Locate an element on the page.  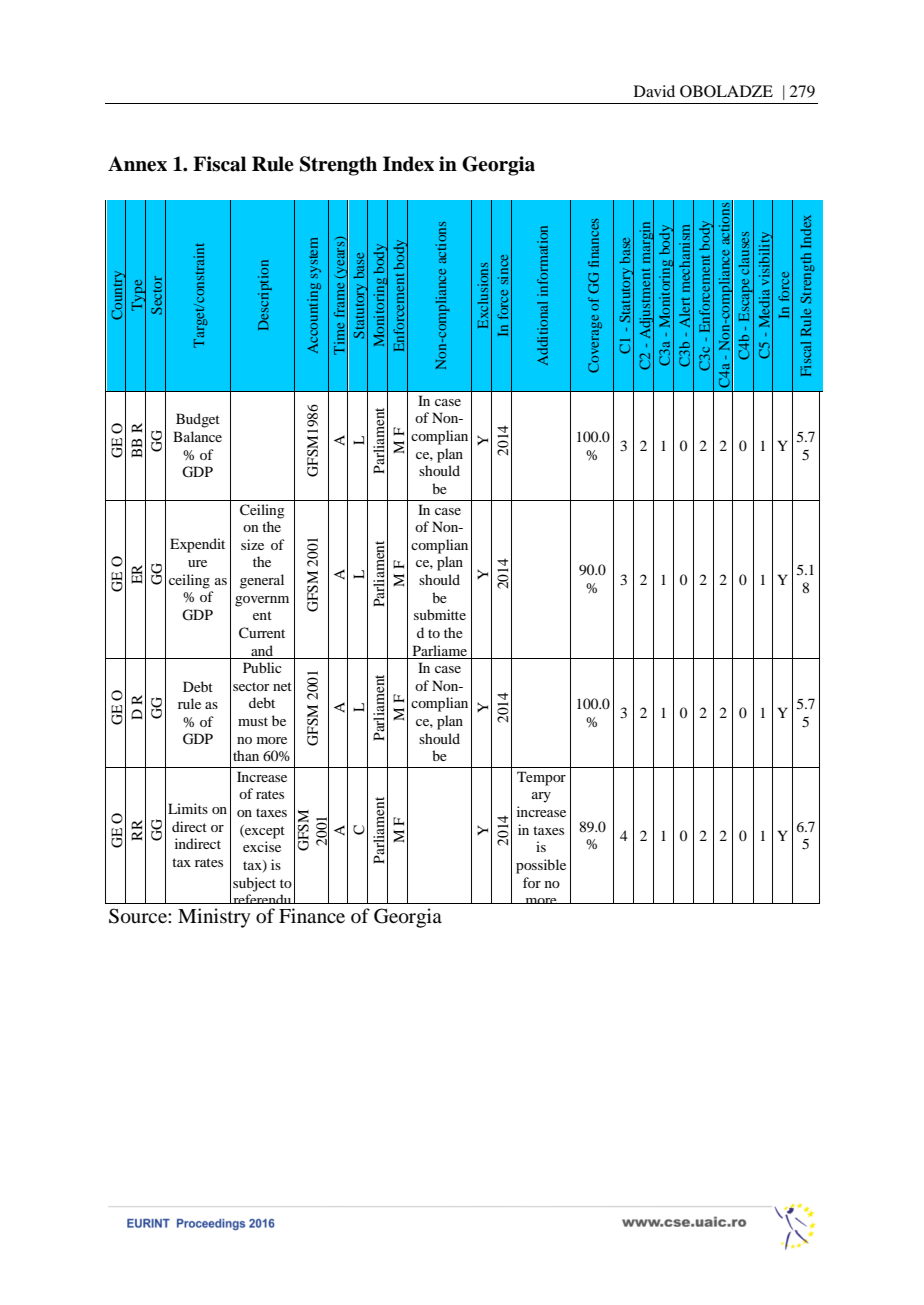
Annex is located at coordinates (137, 164).
